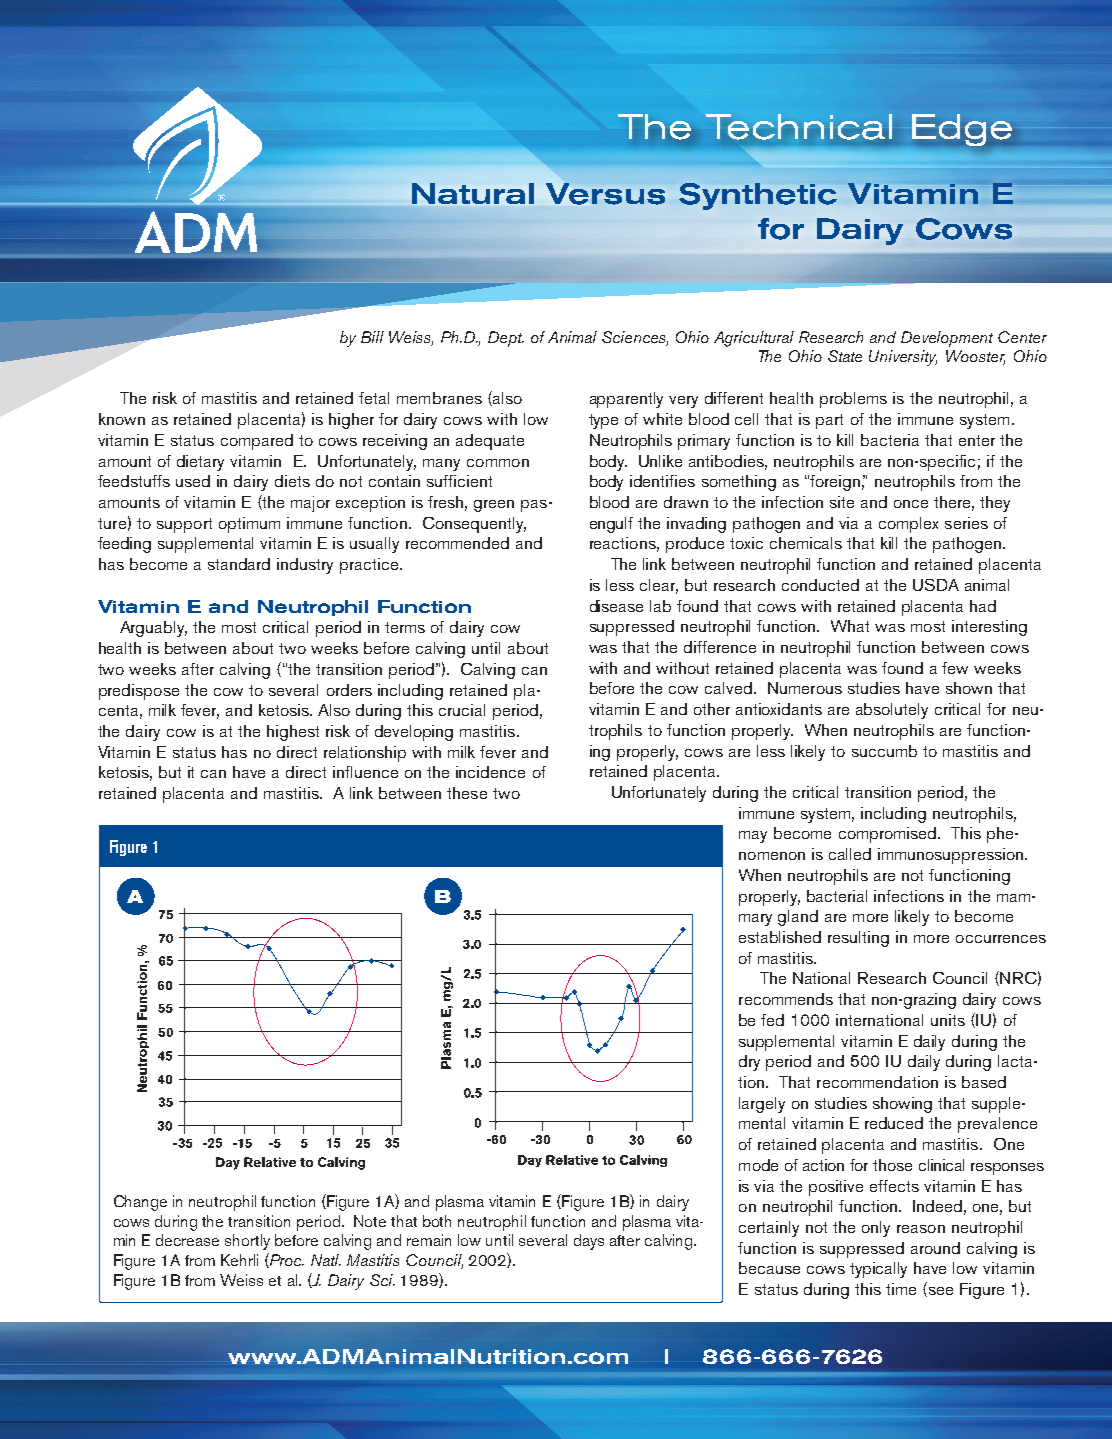 Image resolution: width=1112 pixels, height=1439 pixels. I want to click on Natural, so click(473, 193).
